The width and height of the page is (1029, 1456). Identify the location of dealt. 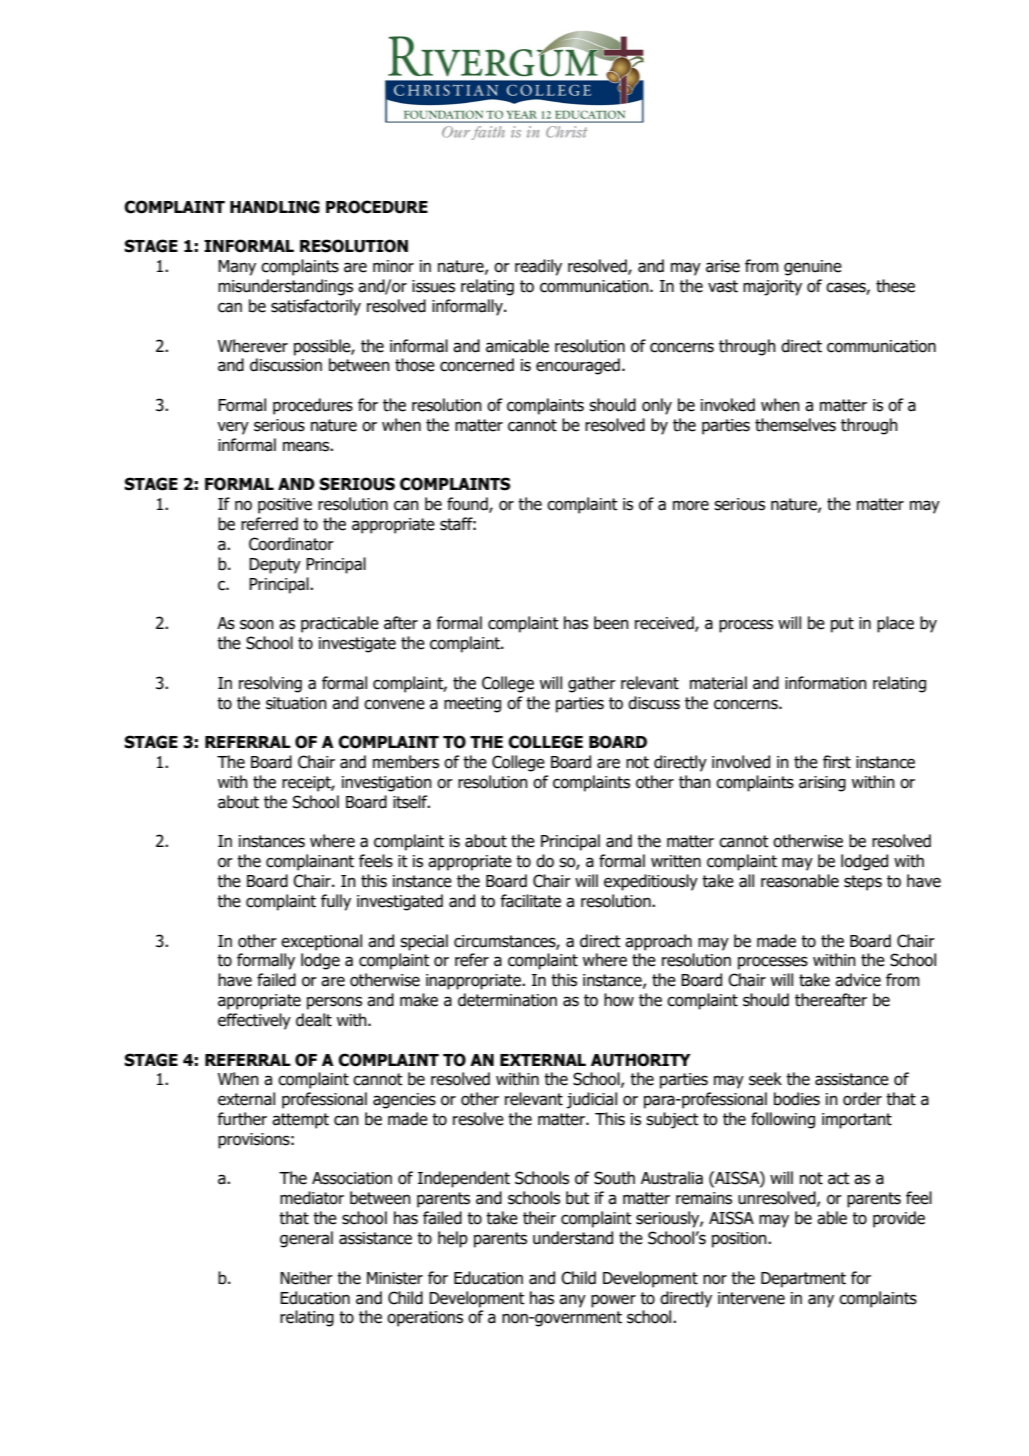
(314, 1020).
